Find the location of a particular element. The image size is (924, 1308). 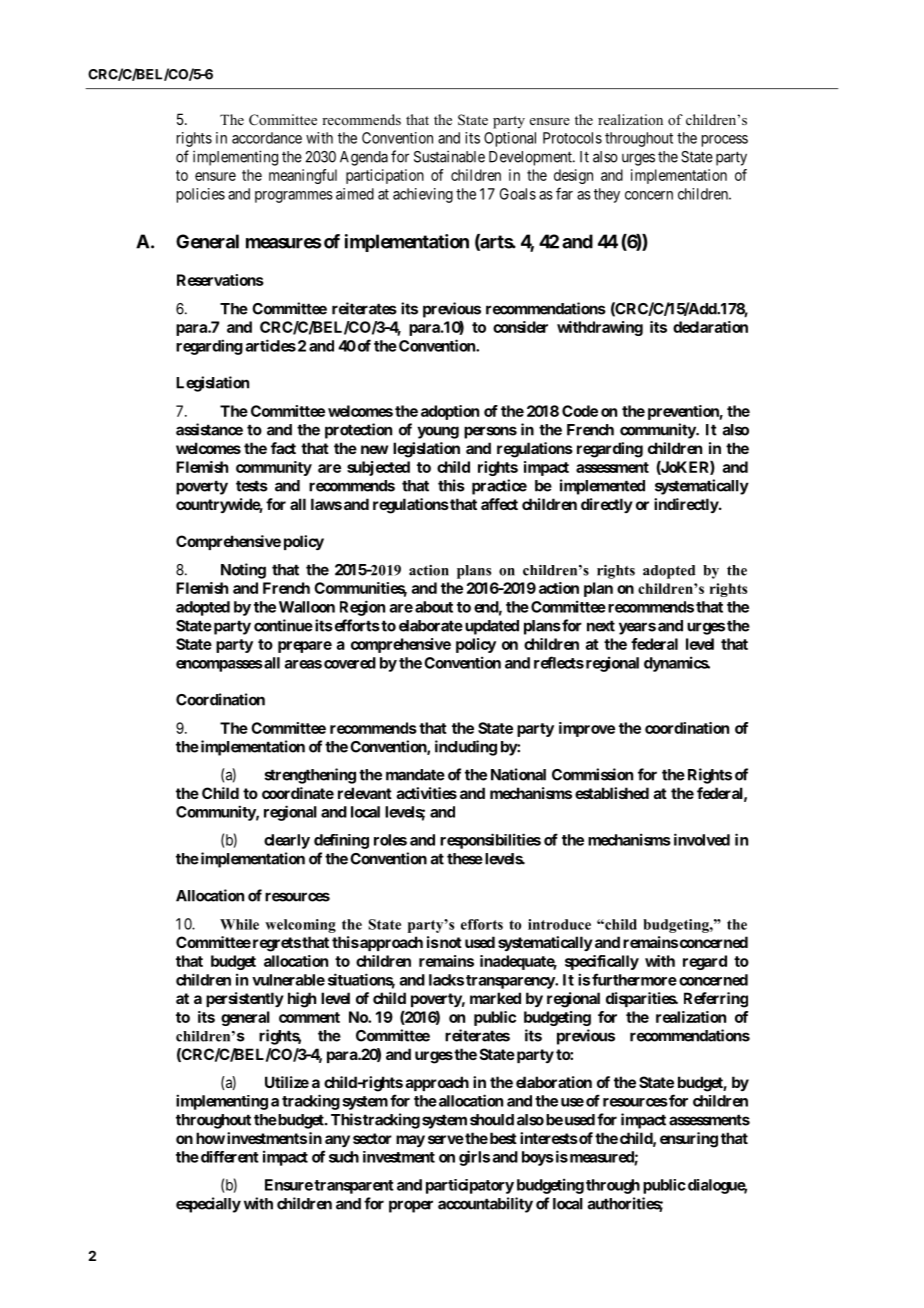

updated is located at coordinates (490, 627).
